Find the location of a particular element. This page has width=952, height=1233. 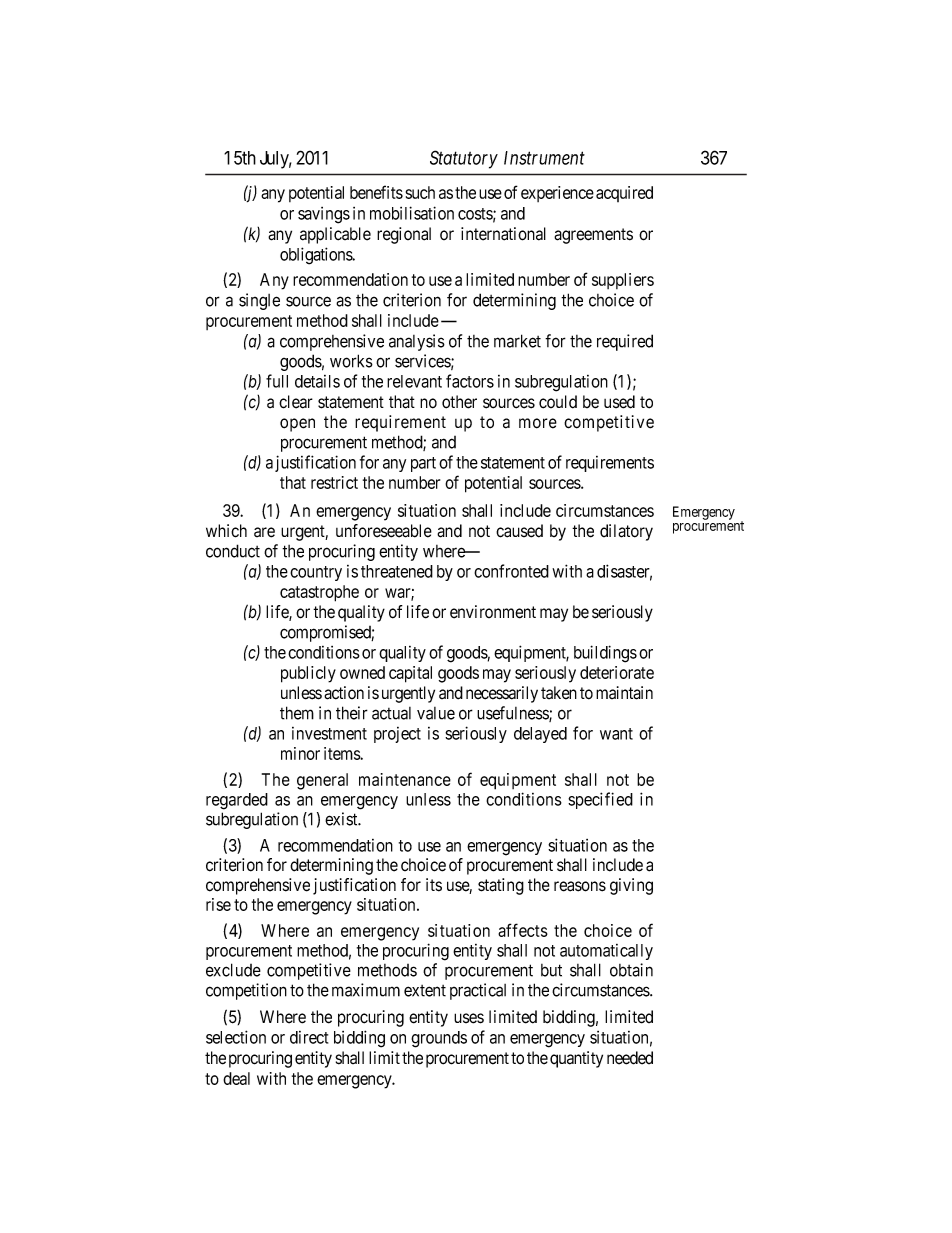

grounds is located at coordinates (439, 1039).
